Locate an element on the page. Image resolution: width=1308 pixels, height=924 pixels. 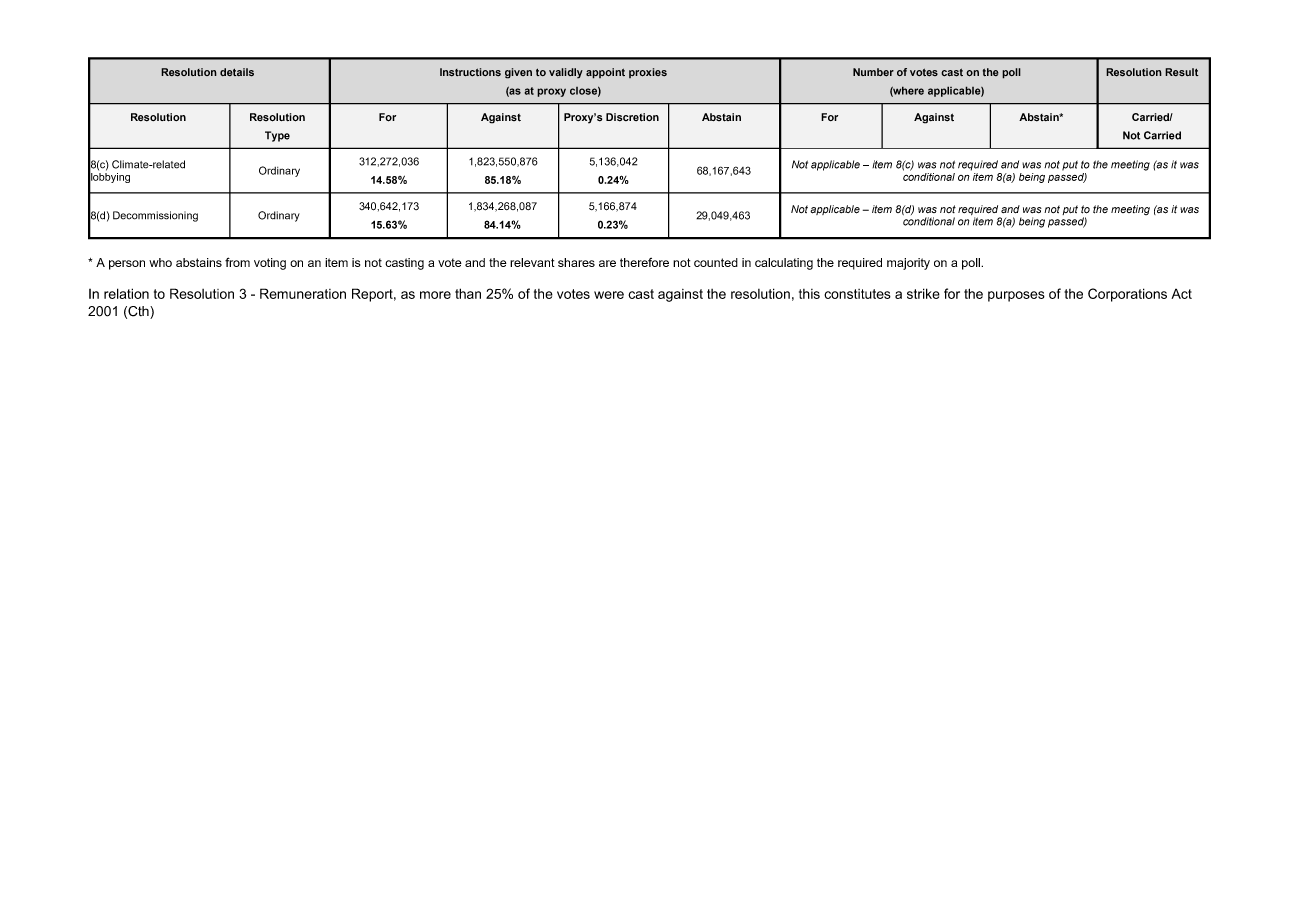
purposes is located at coordinates (1016, 296).
